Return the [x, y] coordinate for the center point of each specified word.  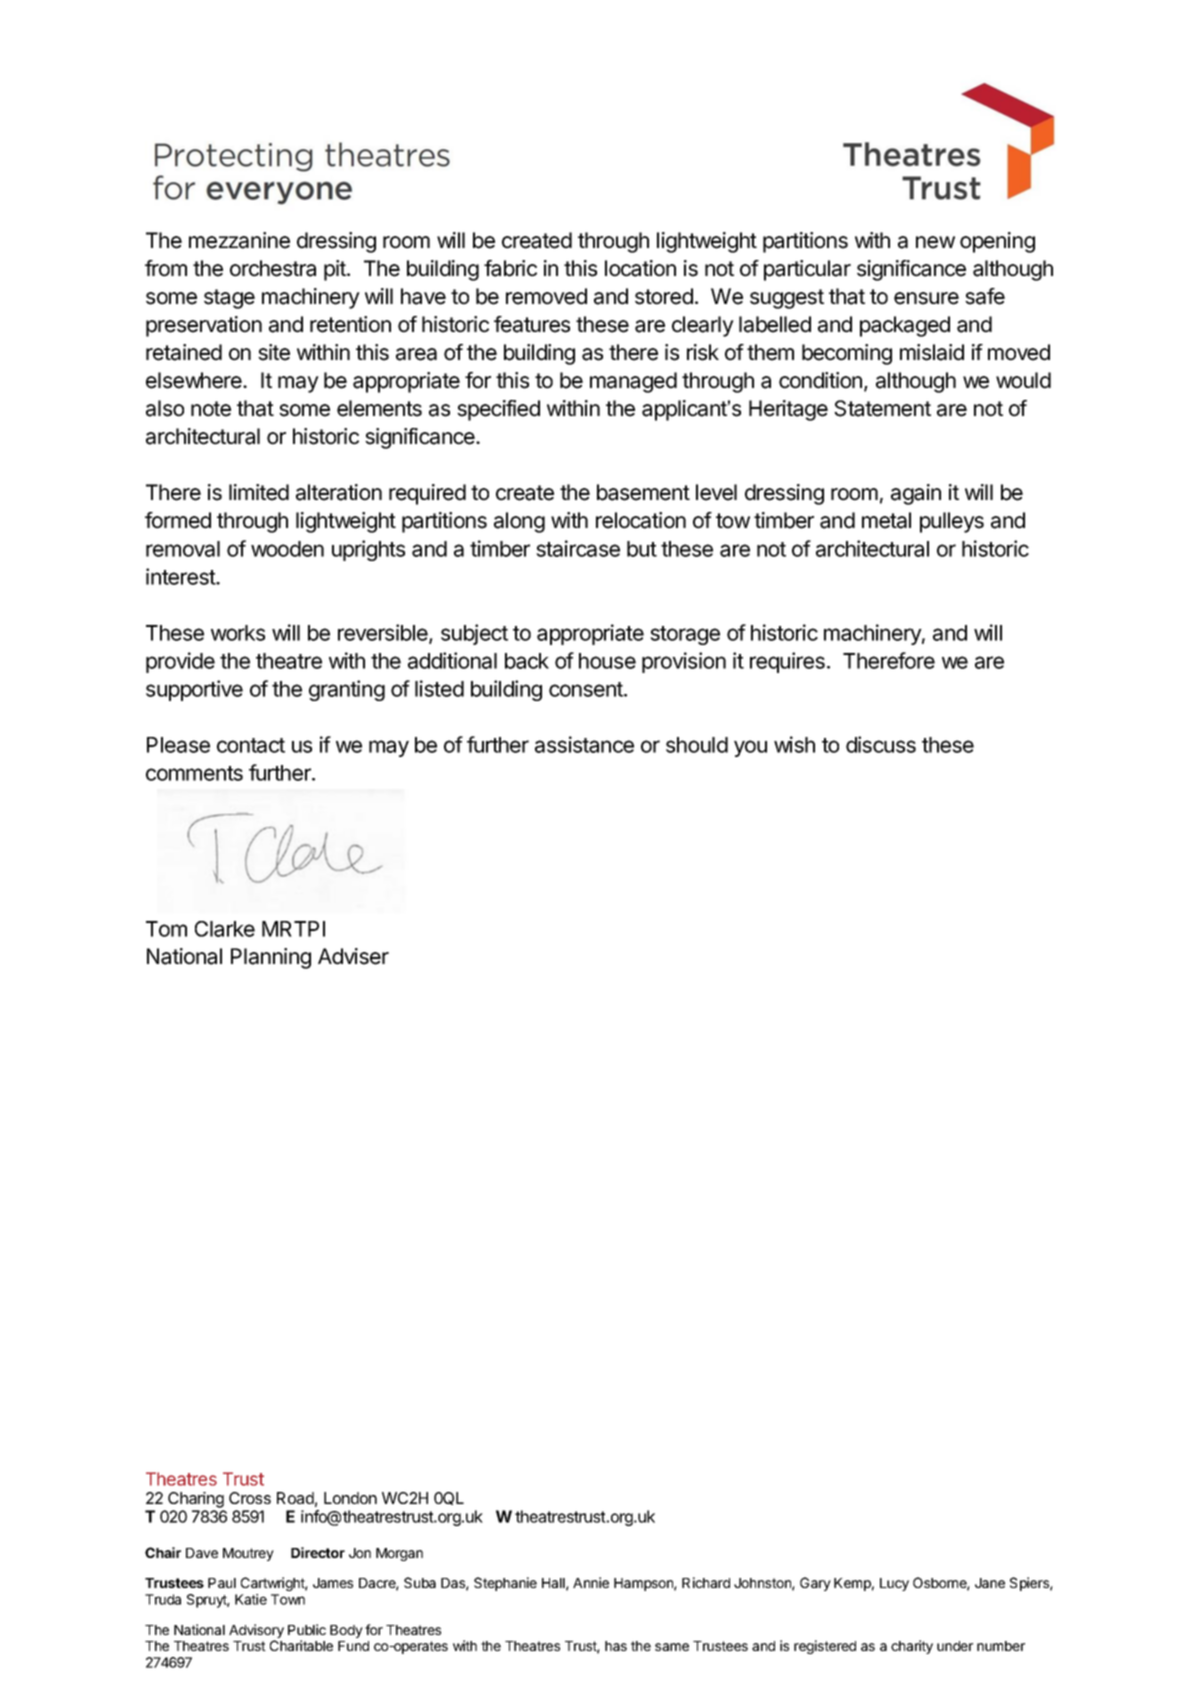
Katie [251, 1599]
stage [229, 299]
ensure [926, 298]
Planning [271, 958]
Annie [591, 1582]
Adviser [353, 956]
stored [664, 296]
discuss [881, 744]
